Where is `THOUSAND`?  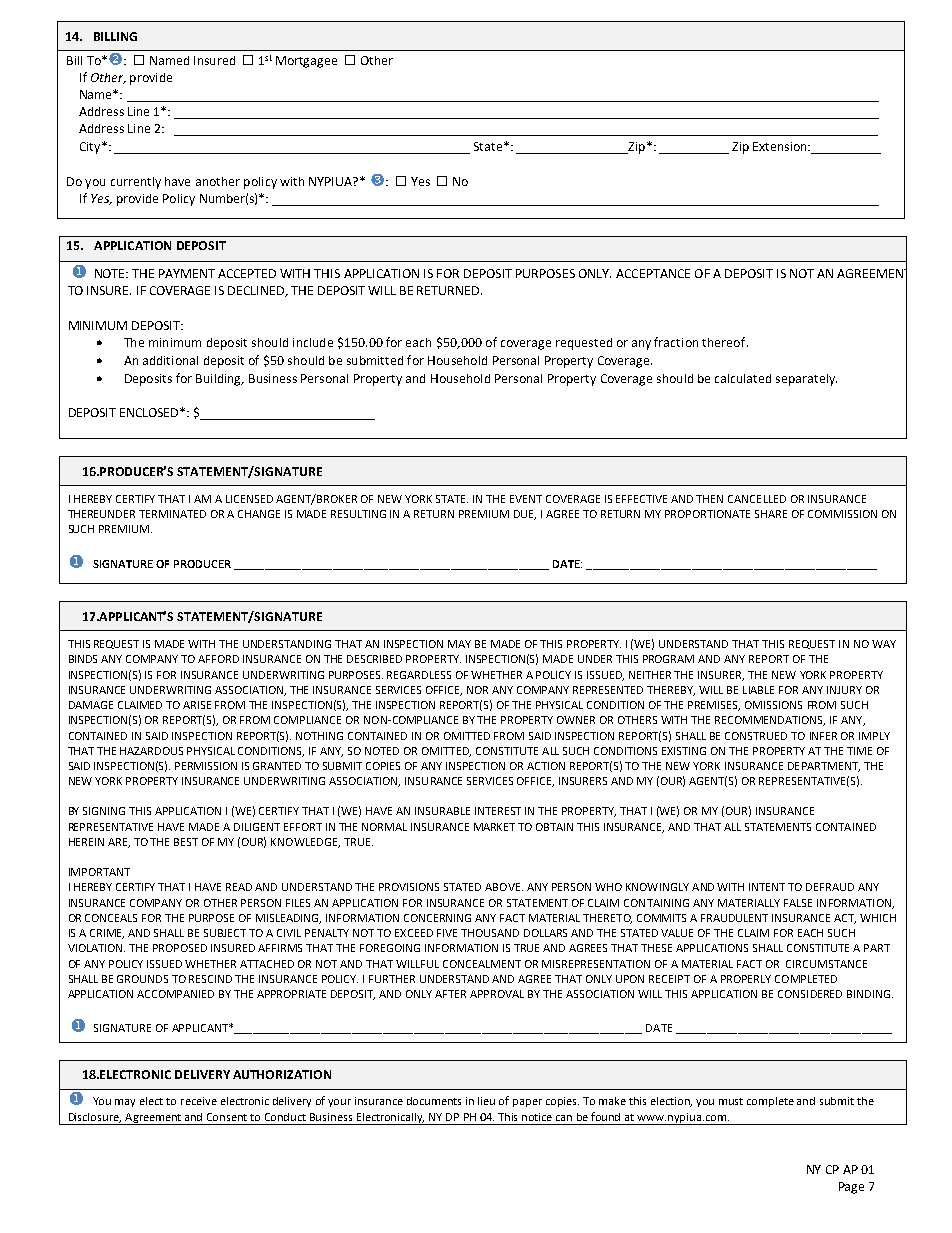
THOUSAND is located at coordinates (490, 933).
